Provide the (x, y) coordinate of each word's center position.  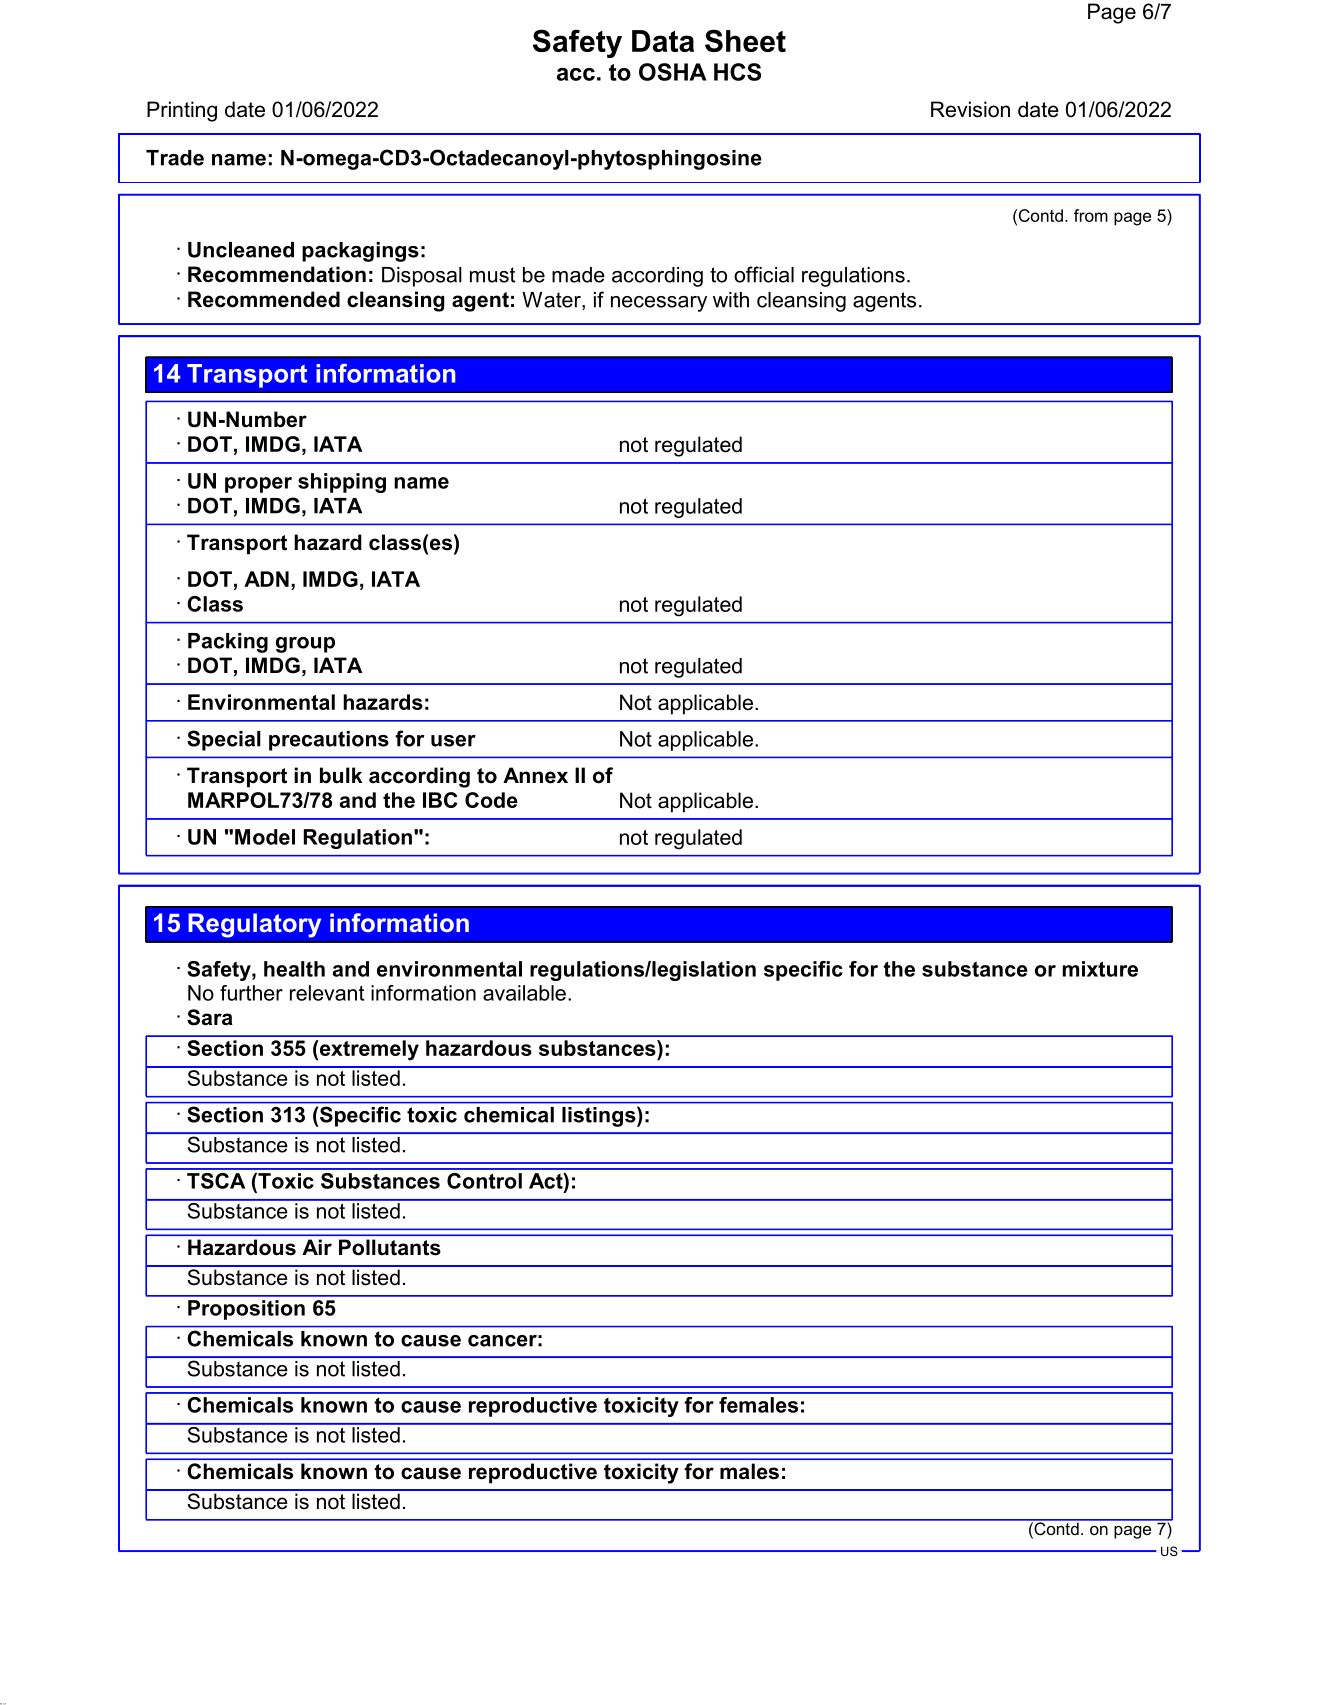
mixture (1100, 969)
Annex (535, 775)
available (524, 993)
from (1091, 215)
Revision (970, 109)
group (305, 645)
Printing (182, 111)
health (294, 969)
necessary (659, 304)
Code (491, 800)
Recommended (264, 299)
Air (317, 1247)
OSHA (673, 72)
